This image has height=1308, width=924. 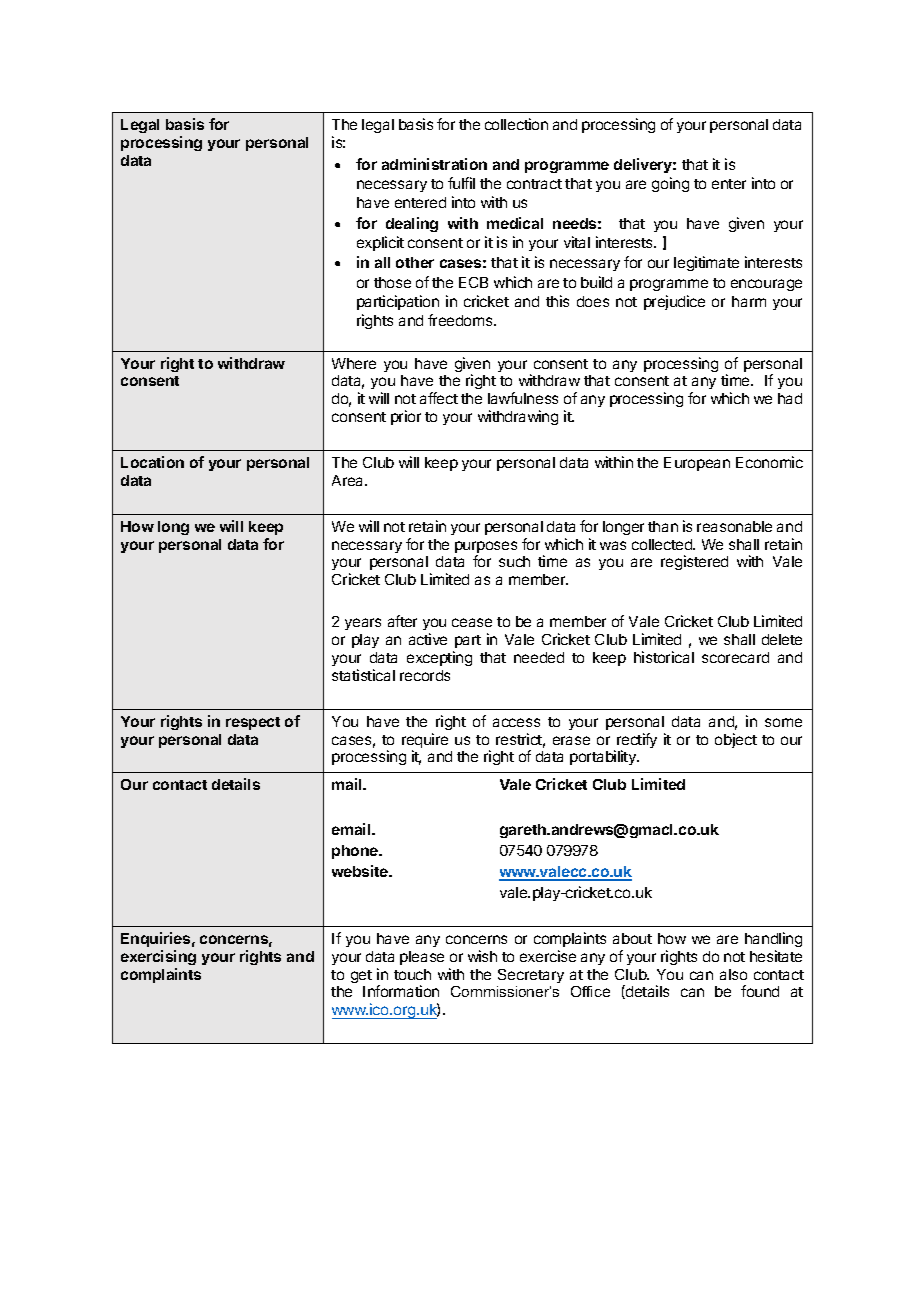 I want to click on freedoms, so click(x=461, y=320).
